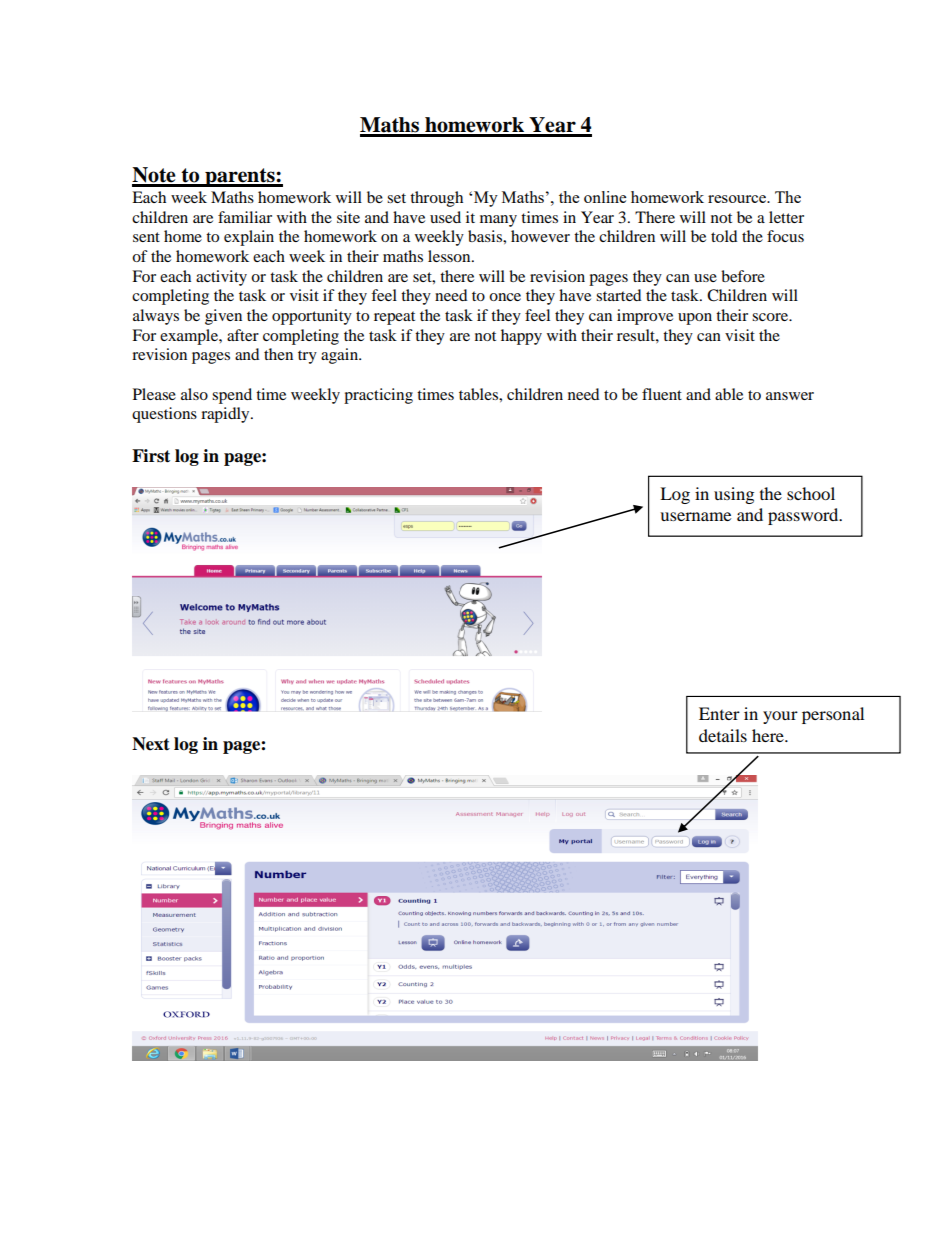 The image size is (952, 1233). I want to click on answer, so click(790, 396).
